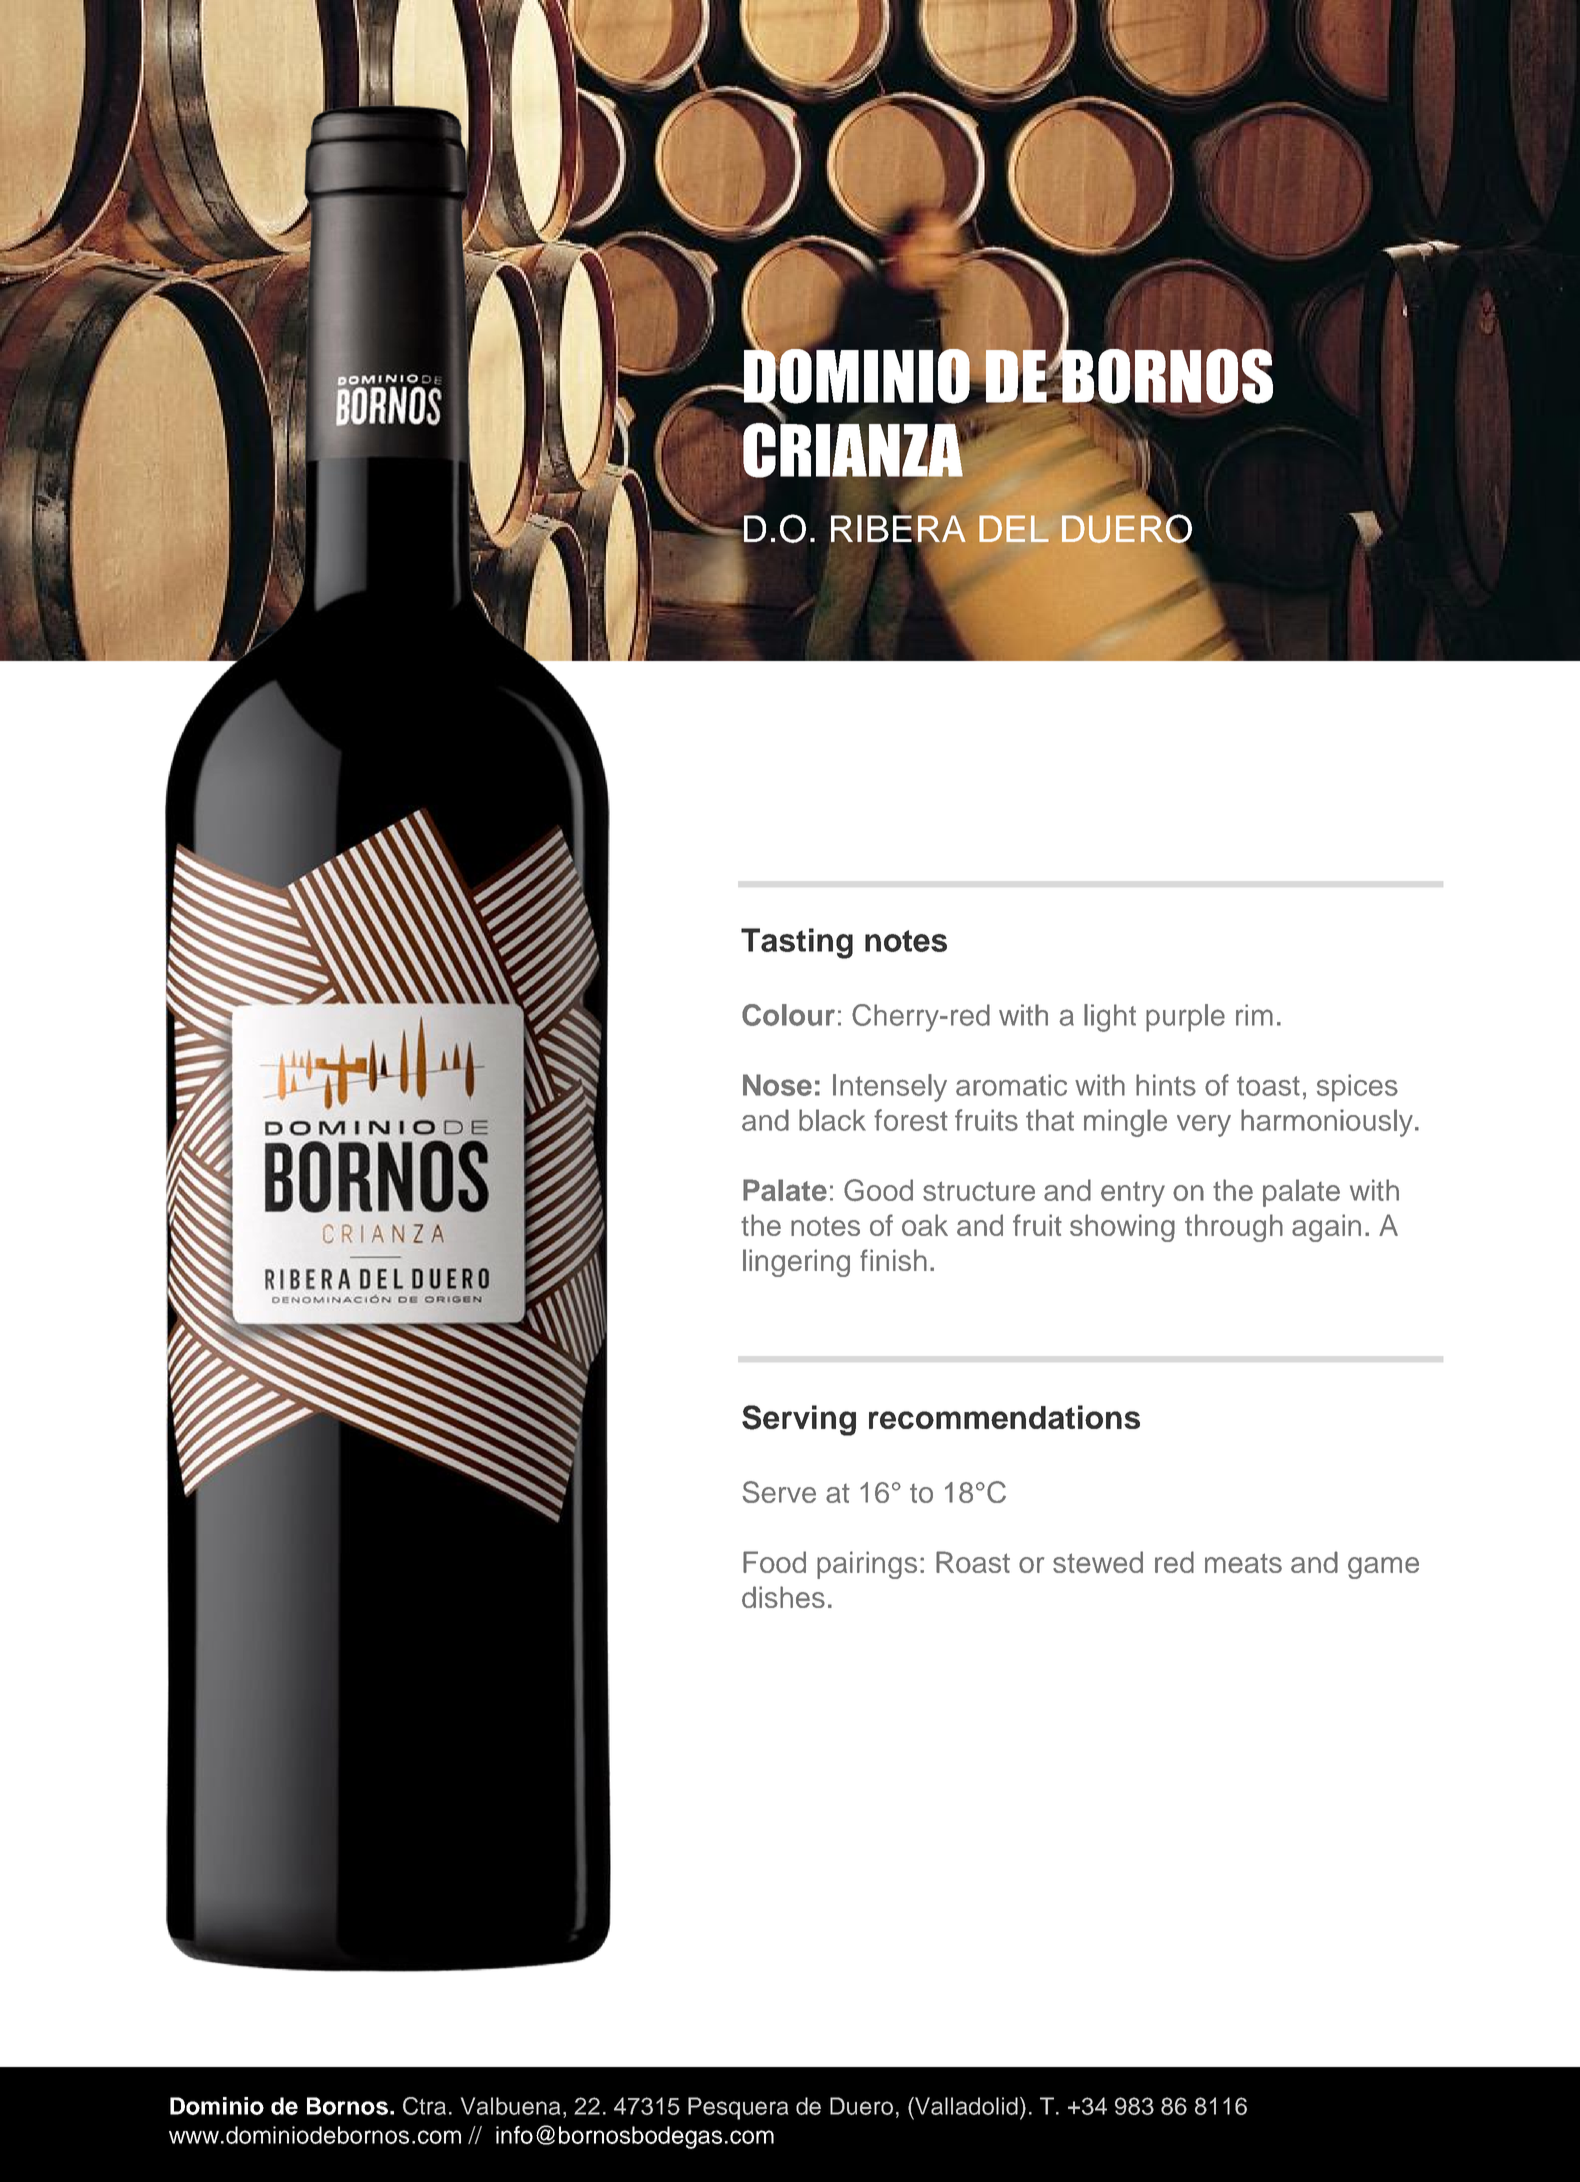 This screenshot has height=2182, width=1580. Describe the element at coordinates (1185, 1018) in the screenshot. I see `purple` at that location.
